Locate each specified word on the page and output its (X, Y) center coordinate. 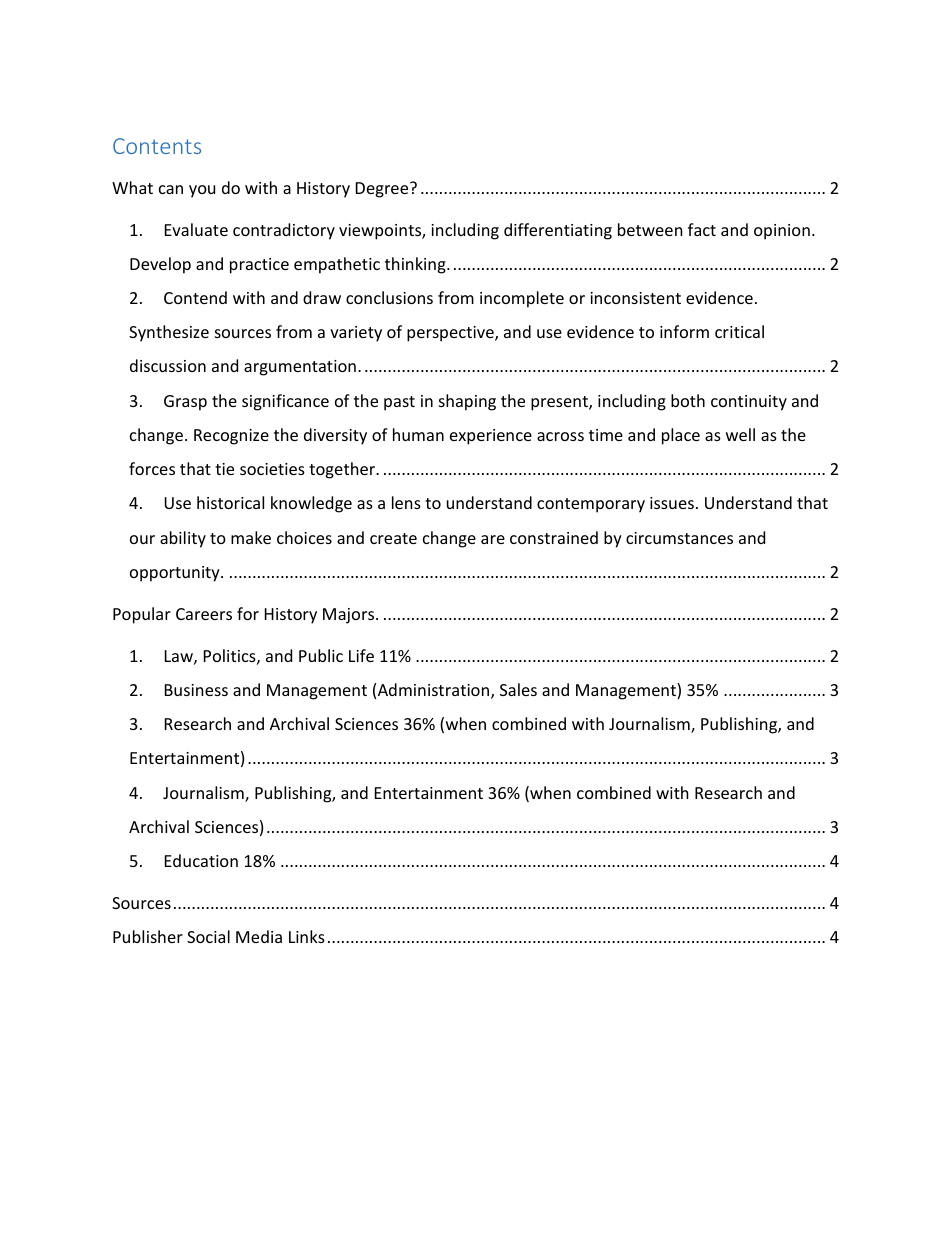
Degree (383, 190)
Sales (518, 689)
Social (208, 936)
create (393, 538)
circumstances (679, 538)
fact (702, 229)
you (202, 191)
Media (259, 936)
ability (183, 539)
